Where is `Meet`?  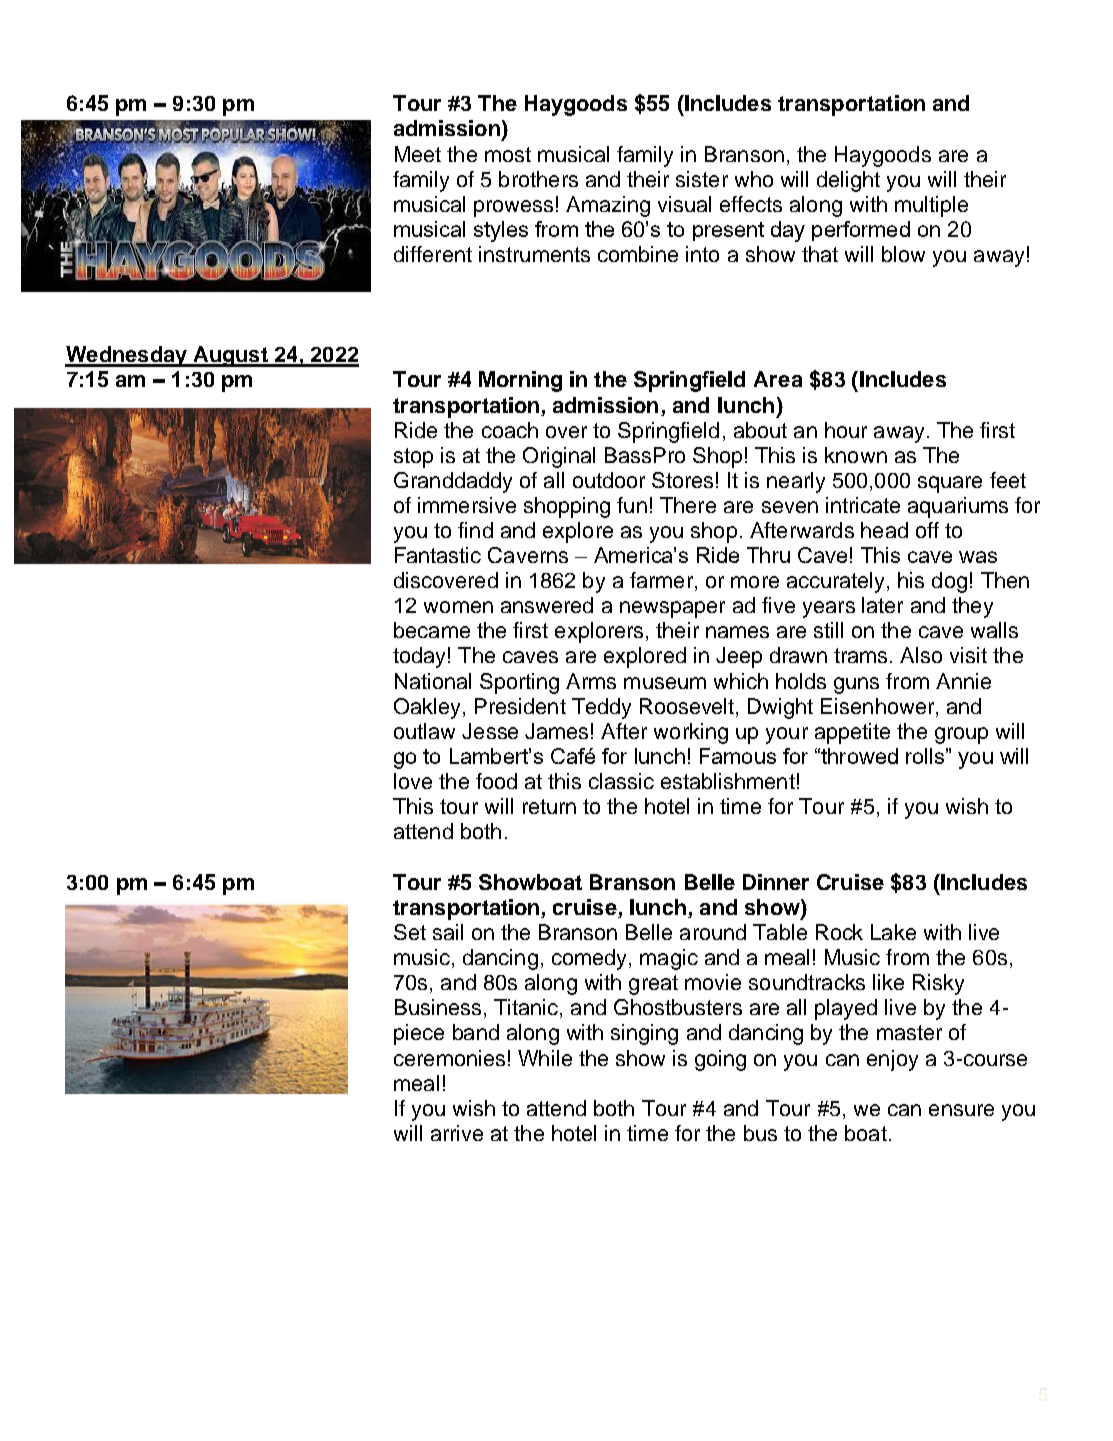 Meet is located at coordinates (418, 154).
